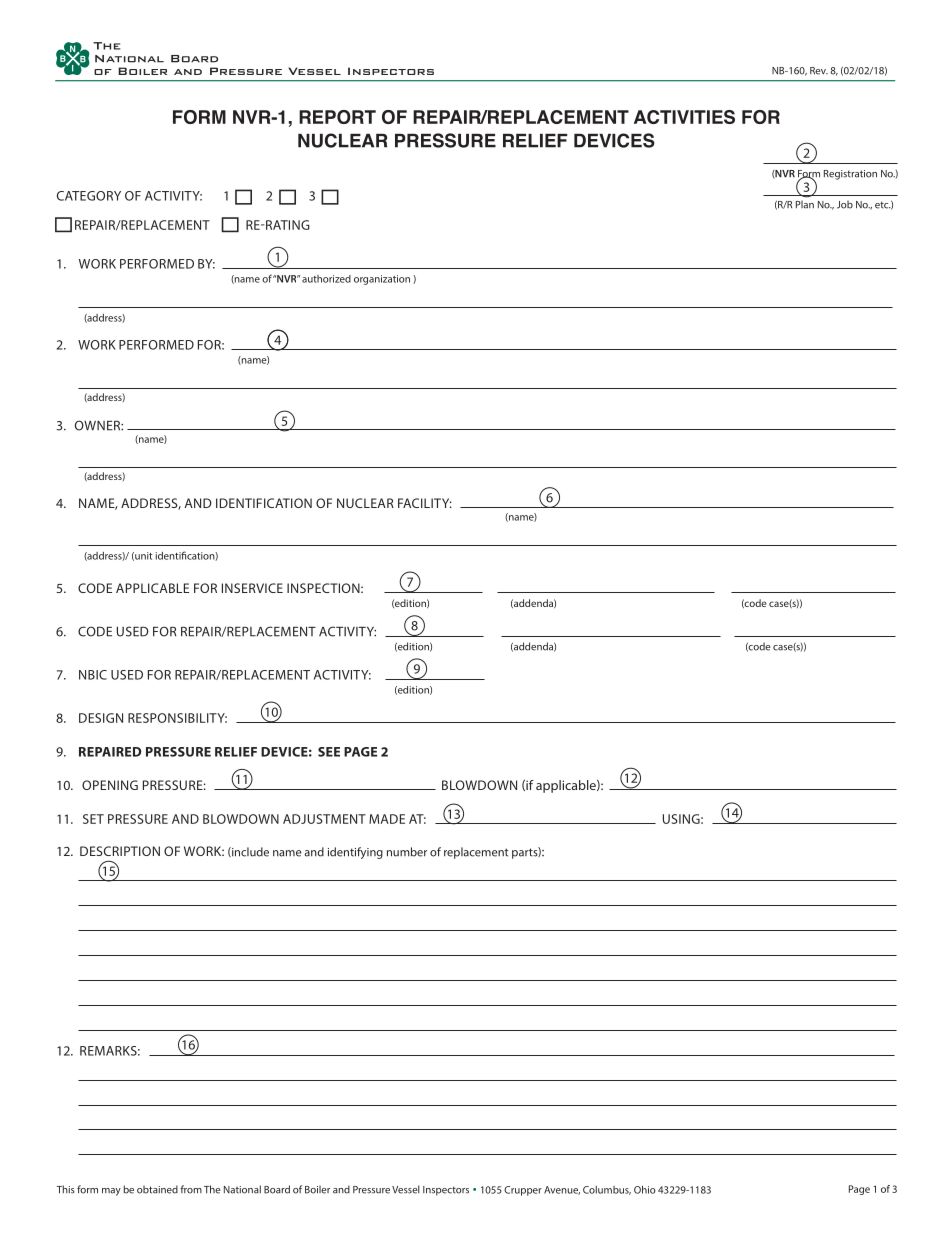 The image size is (952, 1233). I want to click on identifying, so click(355, 853).
